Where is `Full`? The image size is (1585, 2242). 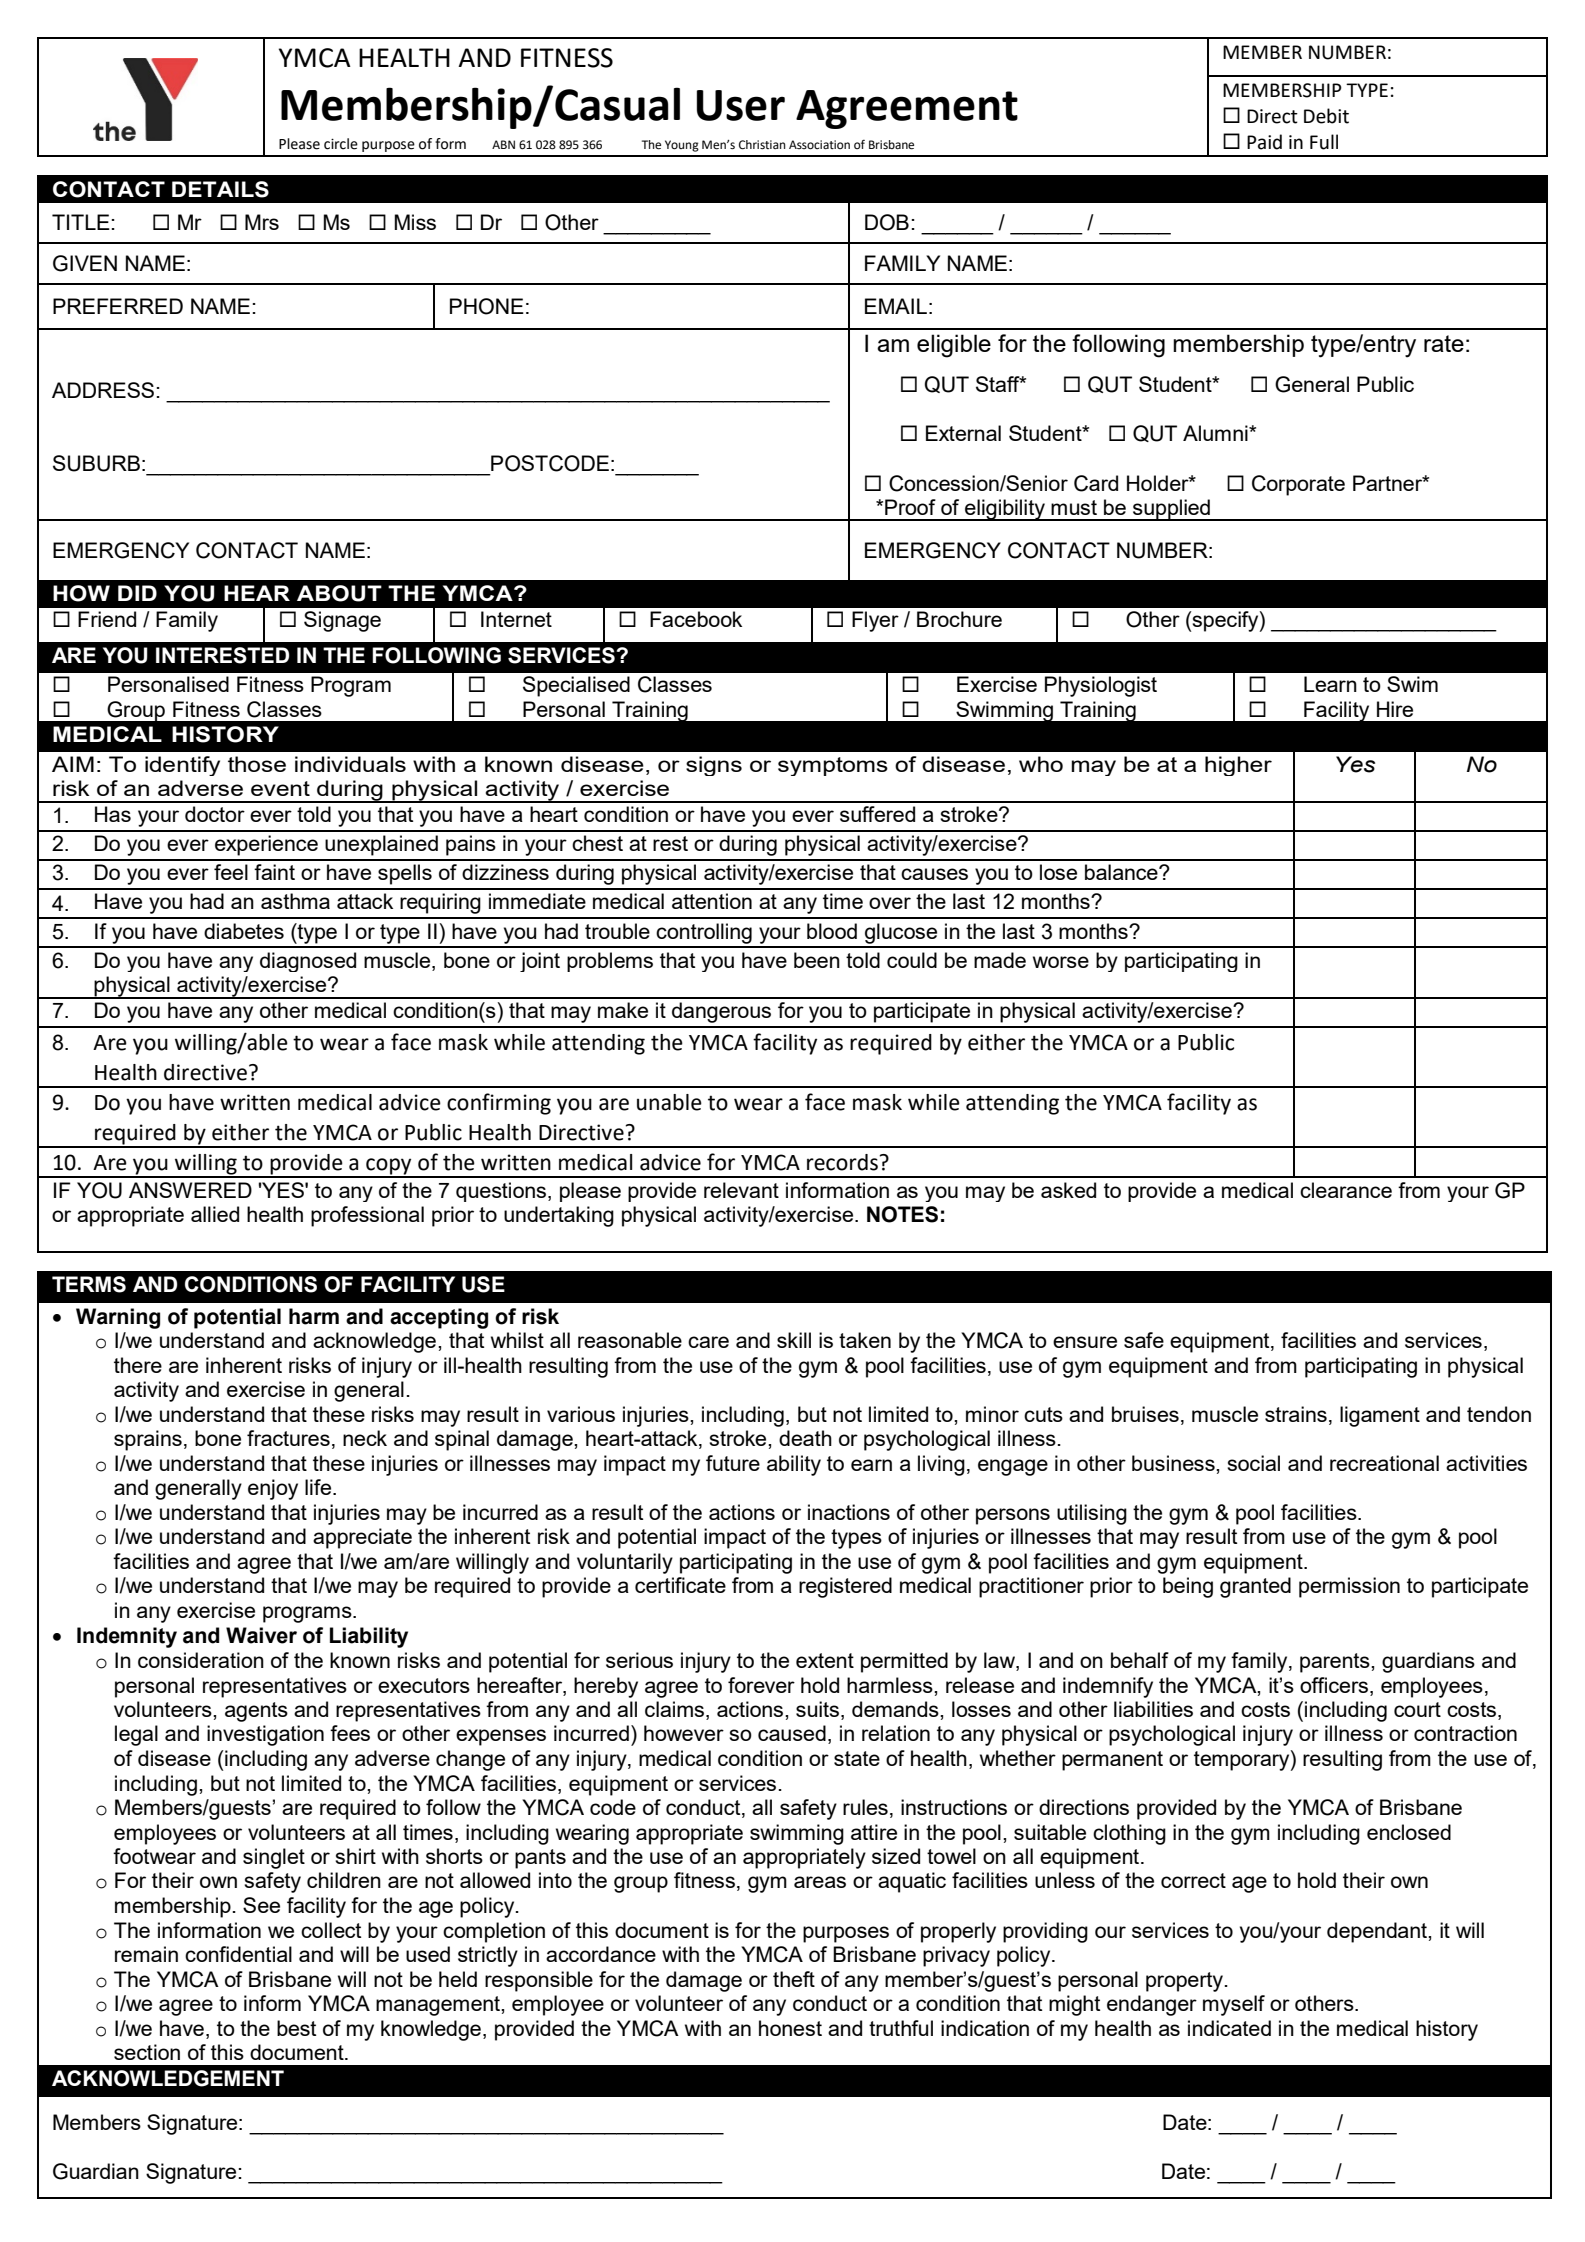 Full is located at coordinates (1324, 142).
